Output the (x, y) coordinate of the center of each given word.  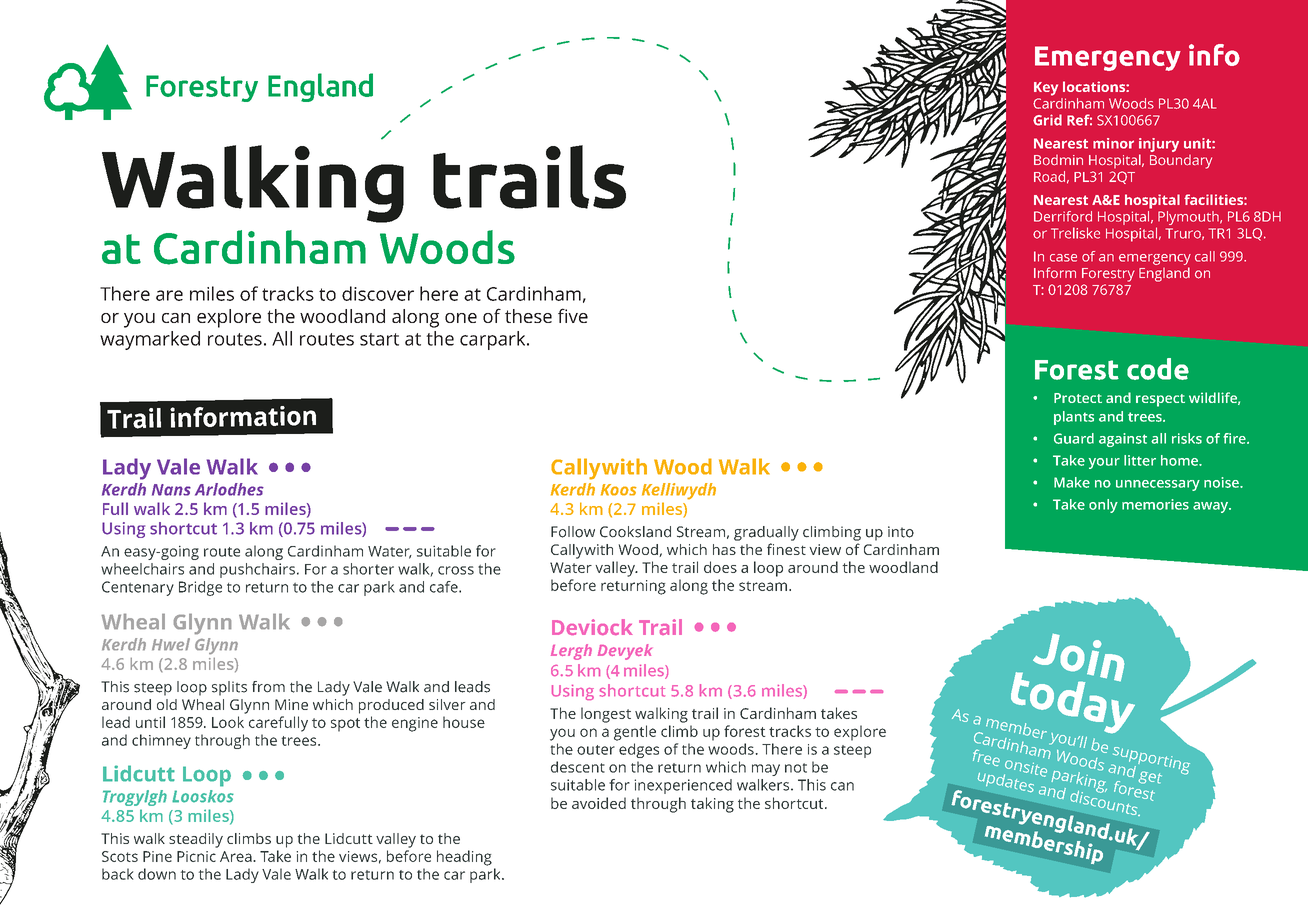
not (796, 768)
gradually (766, 533)
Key (1046, 89)
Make (1072, 482)
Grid (1047, 120)
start (379, 339)
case (1063, 258)
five (573, 315)
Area (237, 856)
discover (378, 293)
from (268, 687)
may (766, 770)
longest (606, 715)
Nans (171, 490)
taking (712, 805)
